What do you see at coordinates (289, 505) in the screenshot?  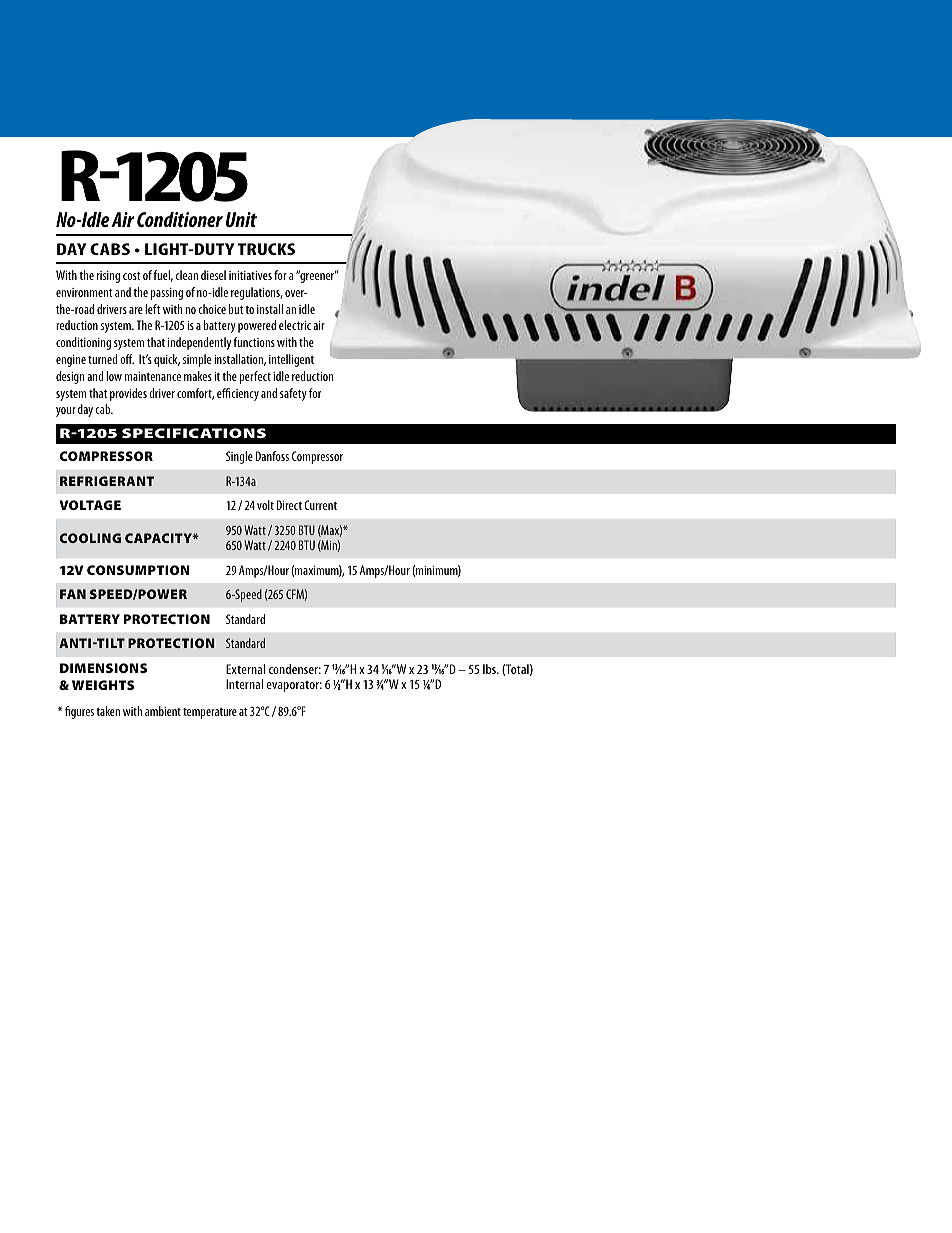 I see `Direct` at bounding box center [289, 505].
